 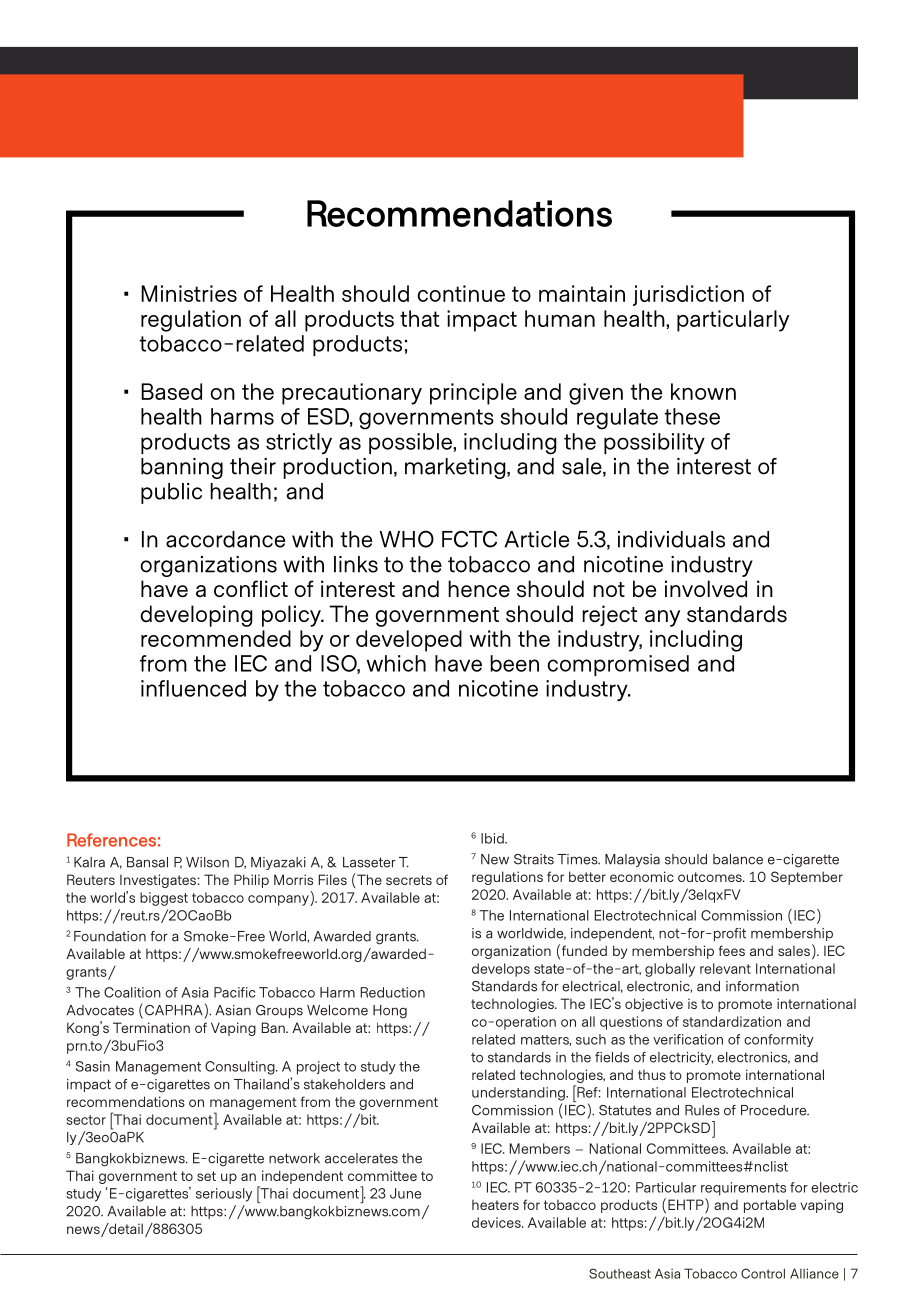 What do you see at coordinates (738, 859) in the screenshot?
I see `balance` at bounding box center [738, 859].
